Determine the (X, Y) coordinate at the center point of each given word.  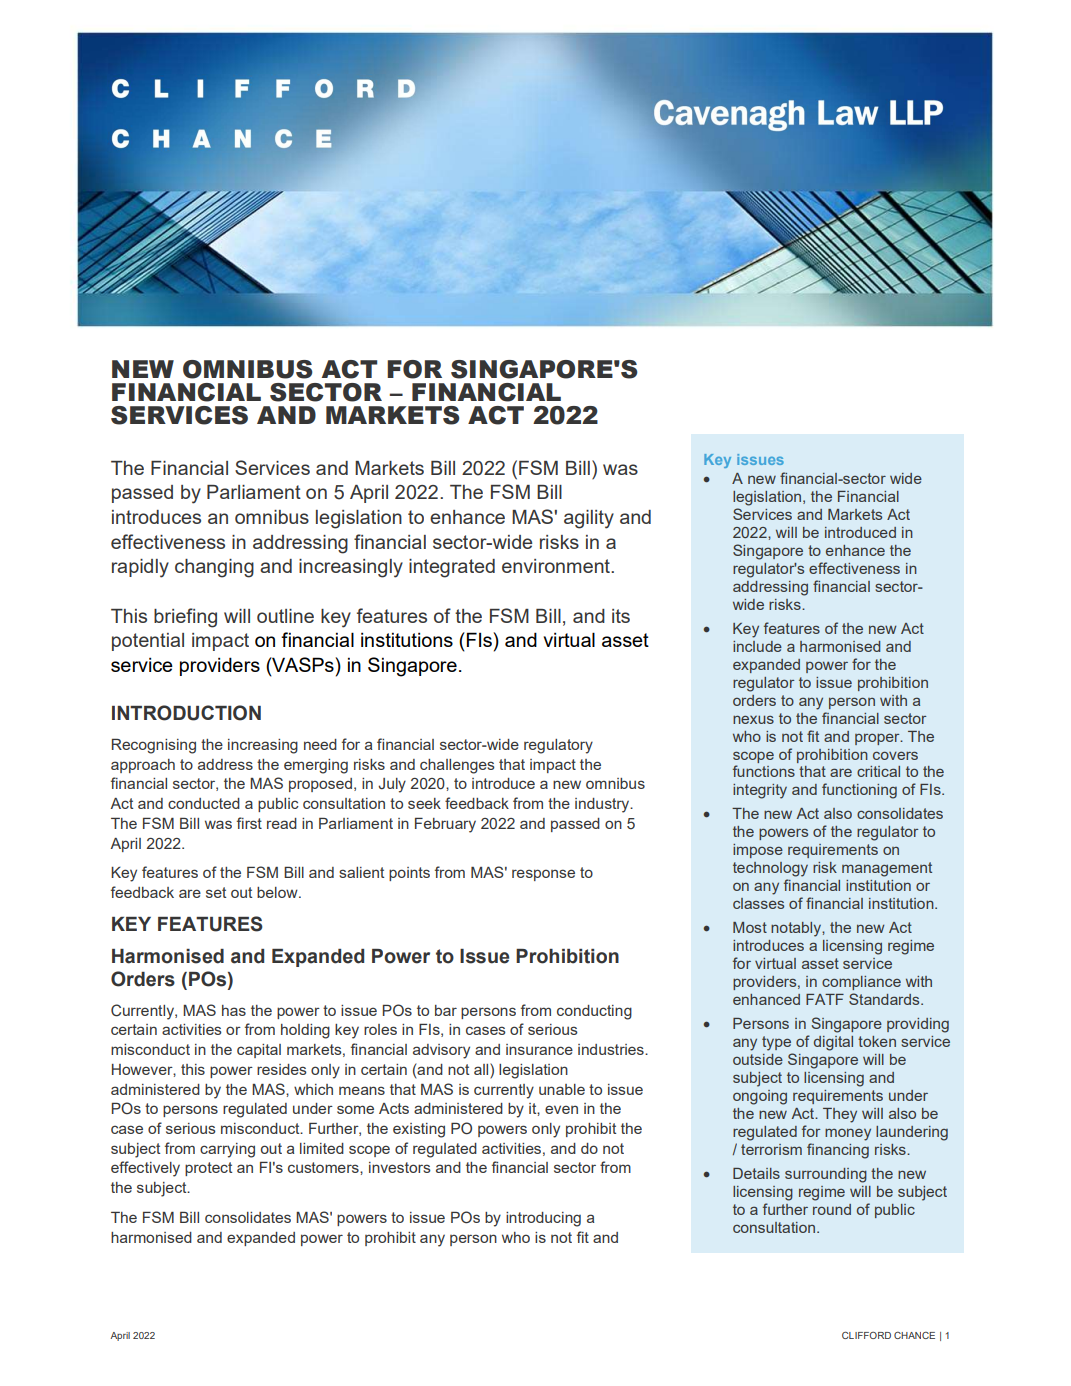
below (278, 892)
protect (208, 1169)
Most (750, 927)
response (543, 875)
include (757, 646)
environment (557, 566)
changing (214, 568)
